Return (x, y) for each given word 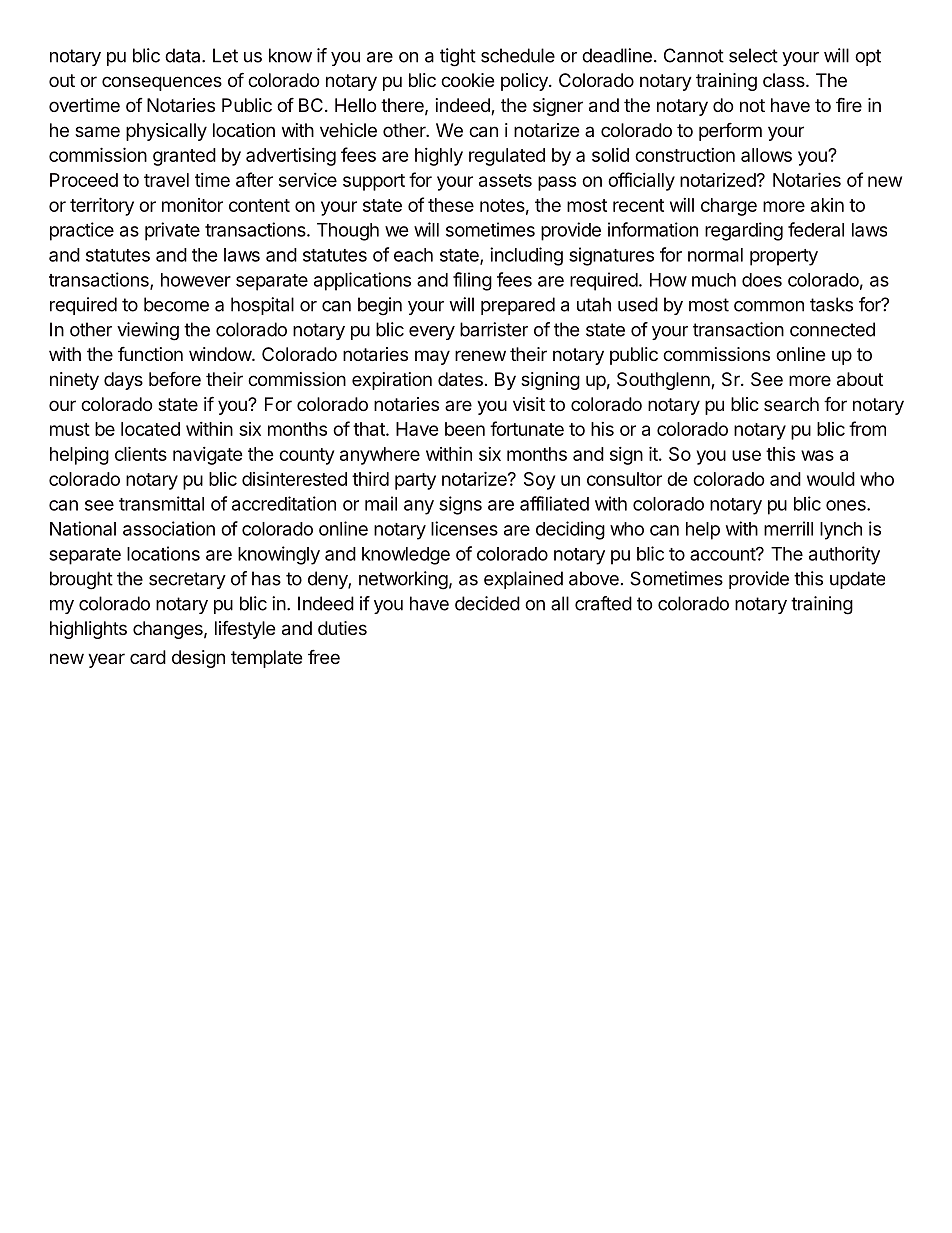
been (465, 429)
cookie (467, 80)
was (817, 455)
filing (472, 281)
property (784, 257)
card (148, 657)
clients (141, 453)
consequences (162, 83)
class (785, 80)
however (196, 280)
